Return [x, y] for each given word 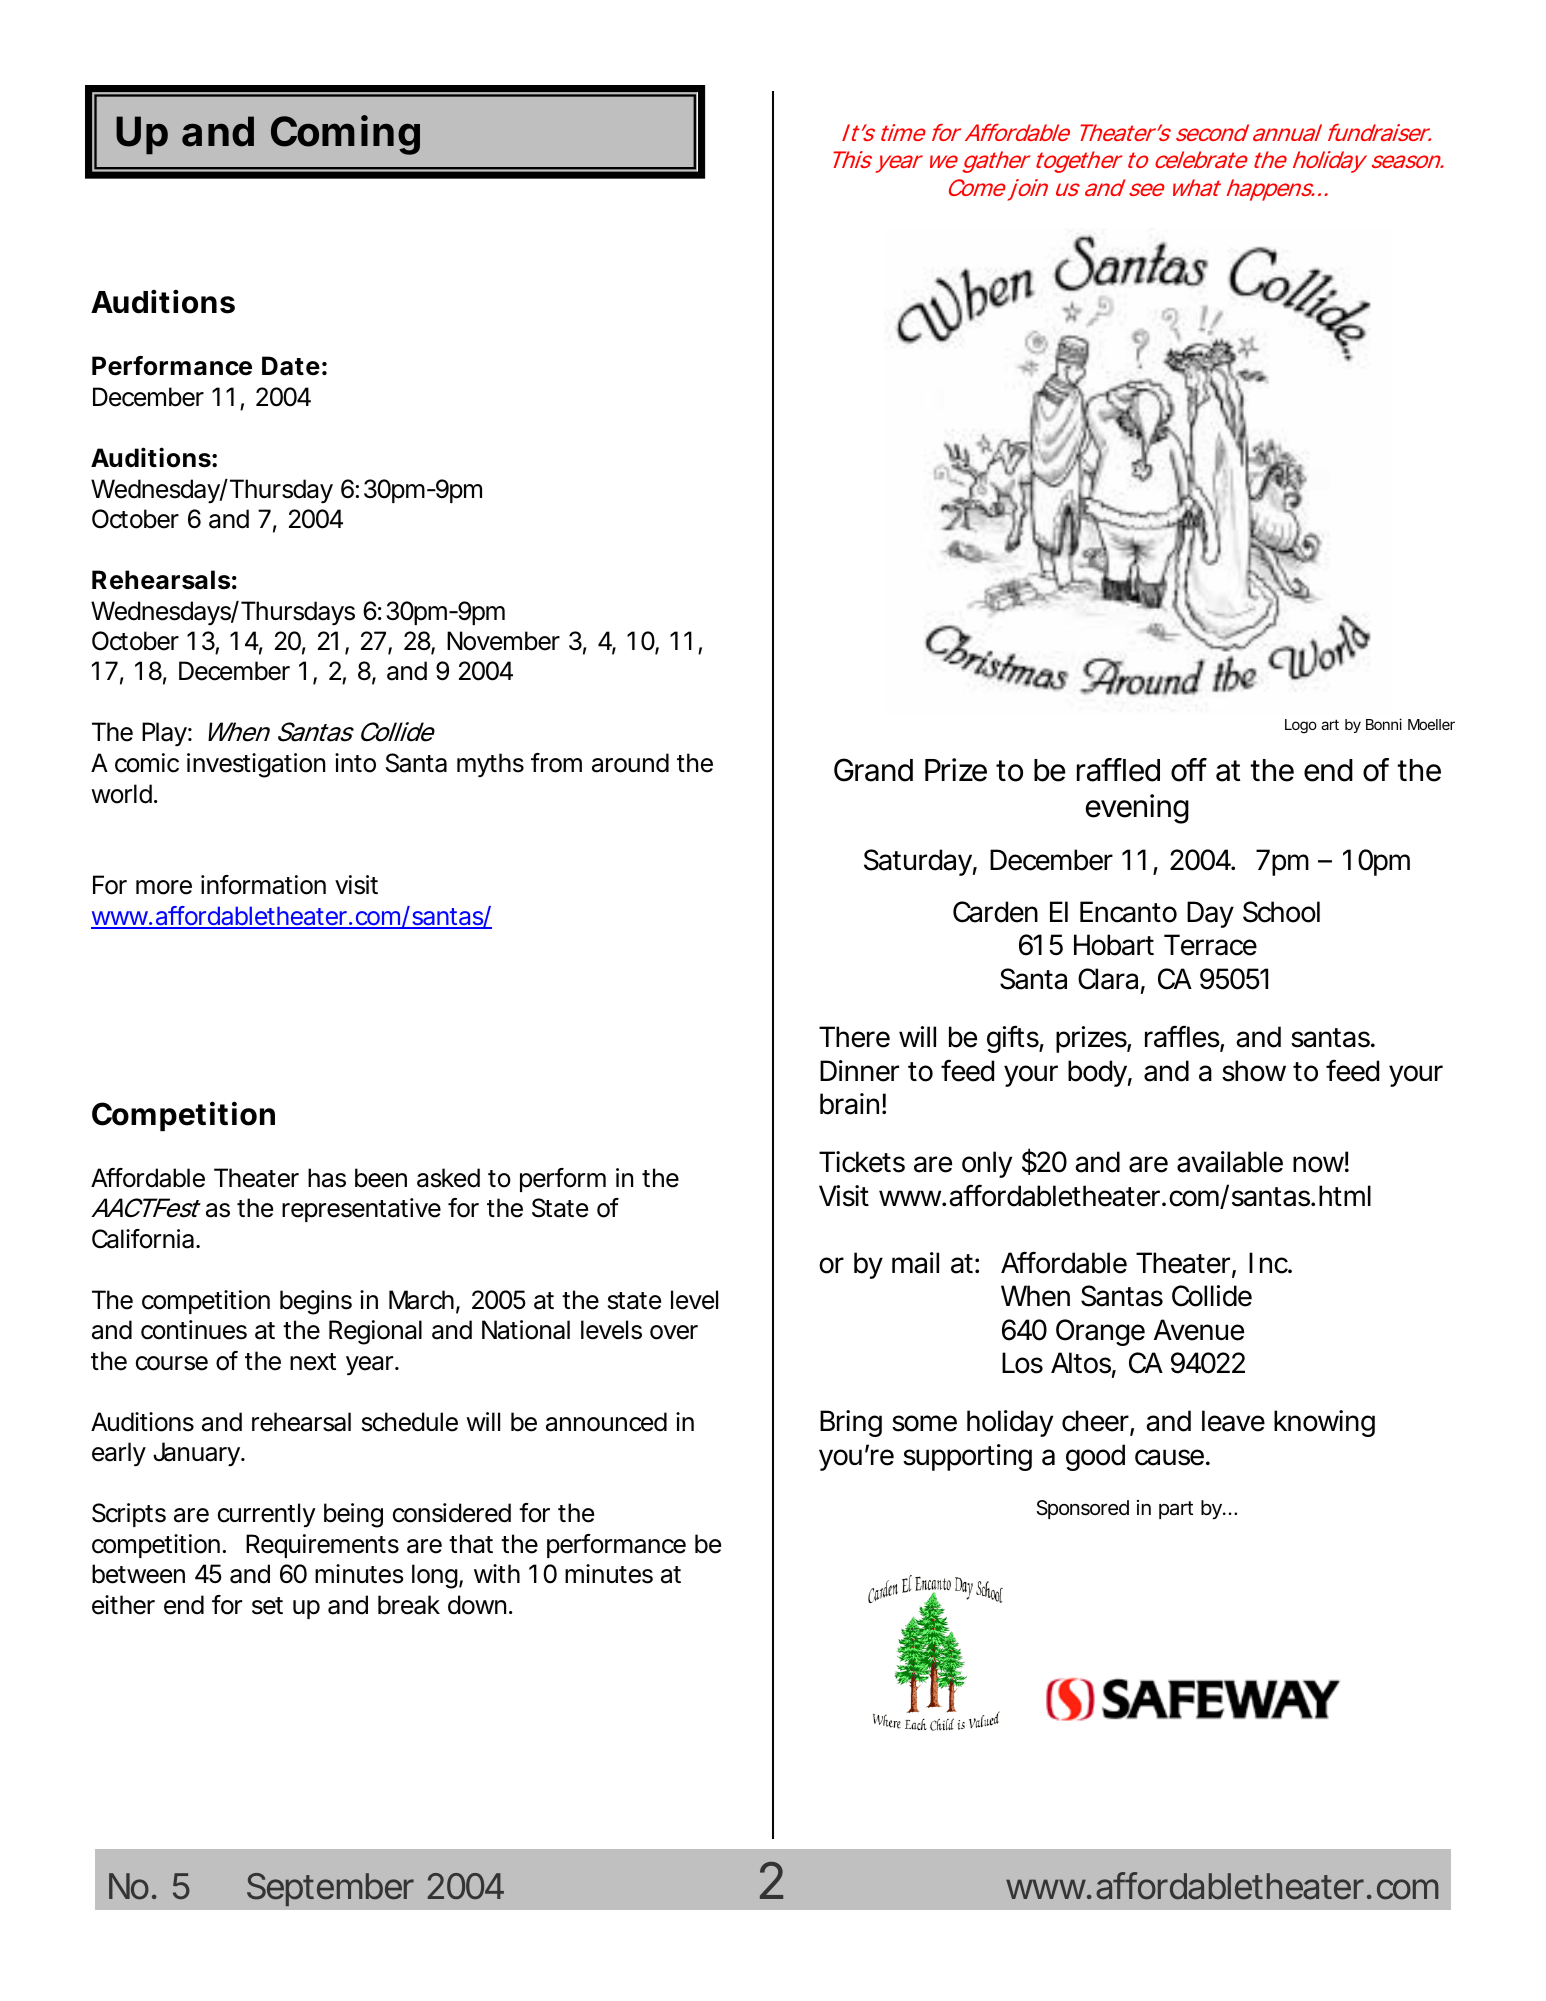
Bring [851, 1423]
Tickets [862, 1162]
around [630, 763]
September [330, 1889]
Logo [1301, 726]
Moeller [1431, 724]
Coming [345, 135]
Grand [873, 770]
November [503, 641]
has [327, 1178]
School [1281, 912]
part [1176, 1510]
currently [267, 1515]
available [1230, 1162]
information [263, 885]
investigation [256, 765]
